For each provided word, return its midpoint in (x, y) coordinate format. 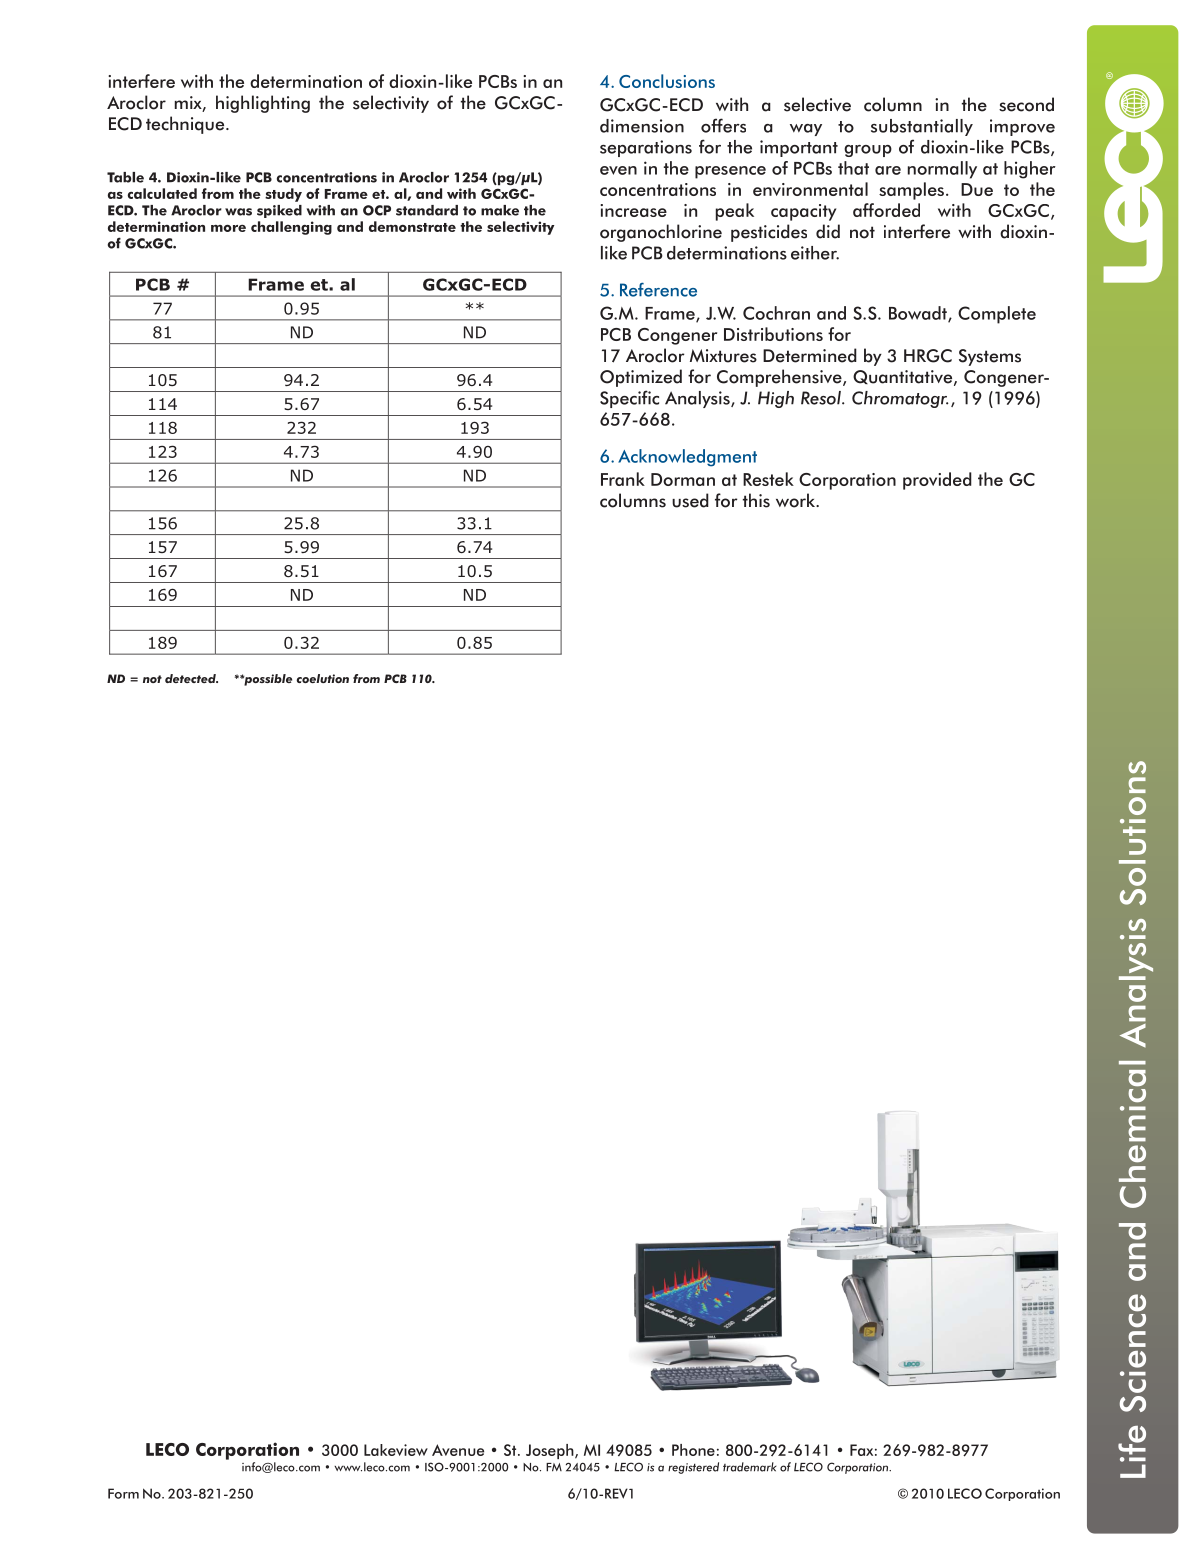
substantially (922, 127)
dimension (642, 126)
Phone (693, 1450)
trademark (750, 1467)
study (283, 195)
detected (191, 678)
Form (123, 1493)
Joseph (551, 1451)
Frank (623, 479)
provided (937, 481)
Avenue (458, 1450)
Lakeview (396, 1450)
